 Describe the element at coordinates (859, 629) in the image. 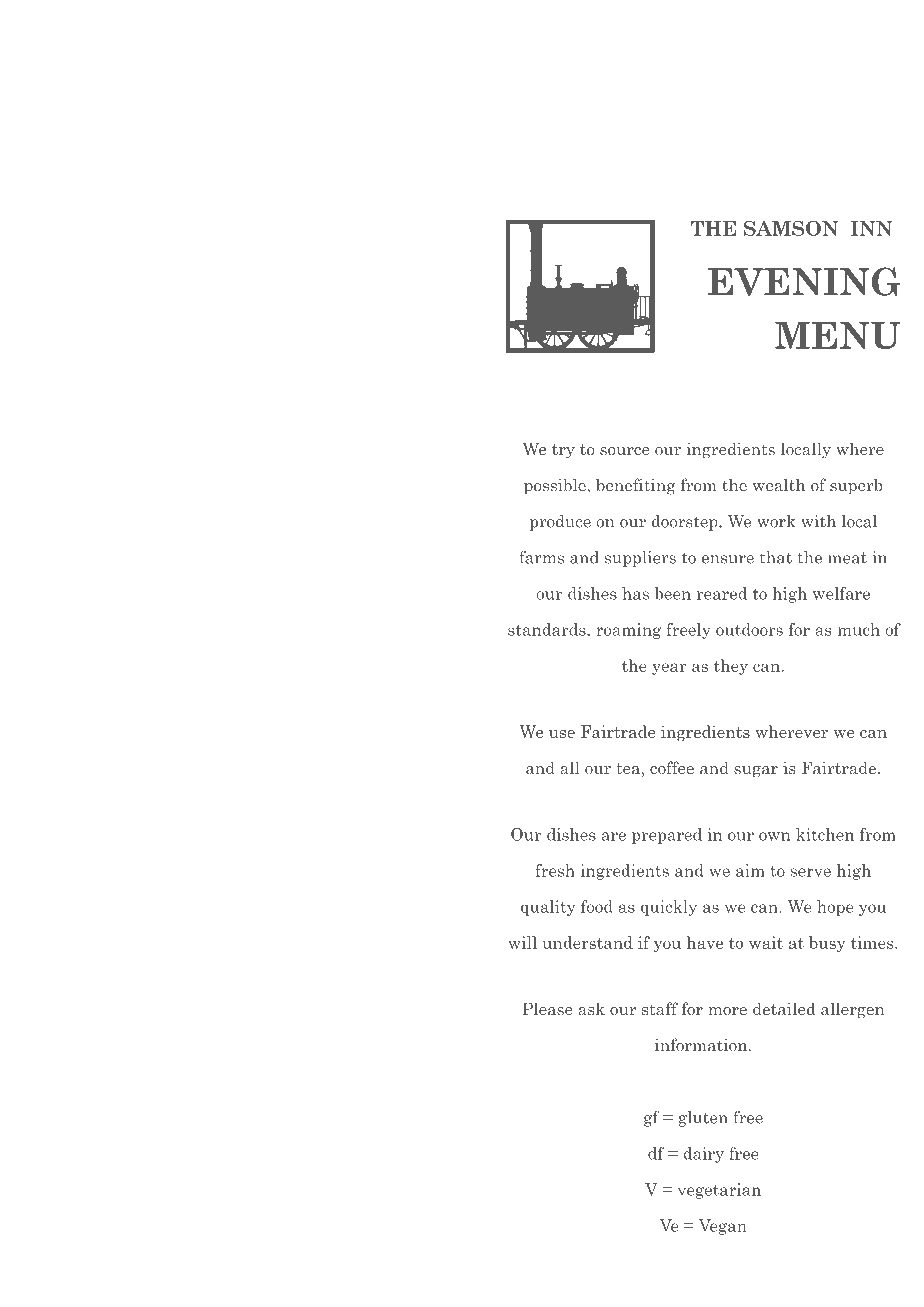

I see `much` at that location.
